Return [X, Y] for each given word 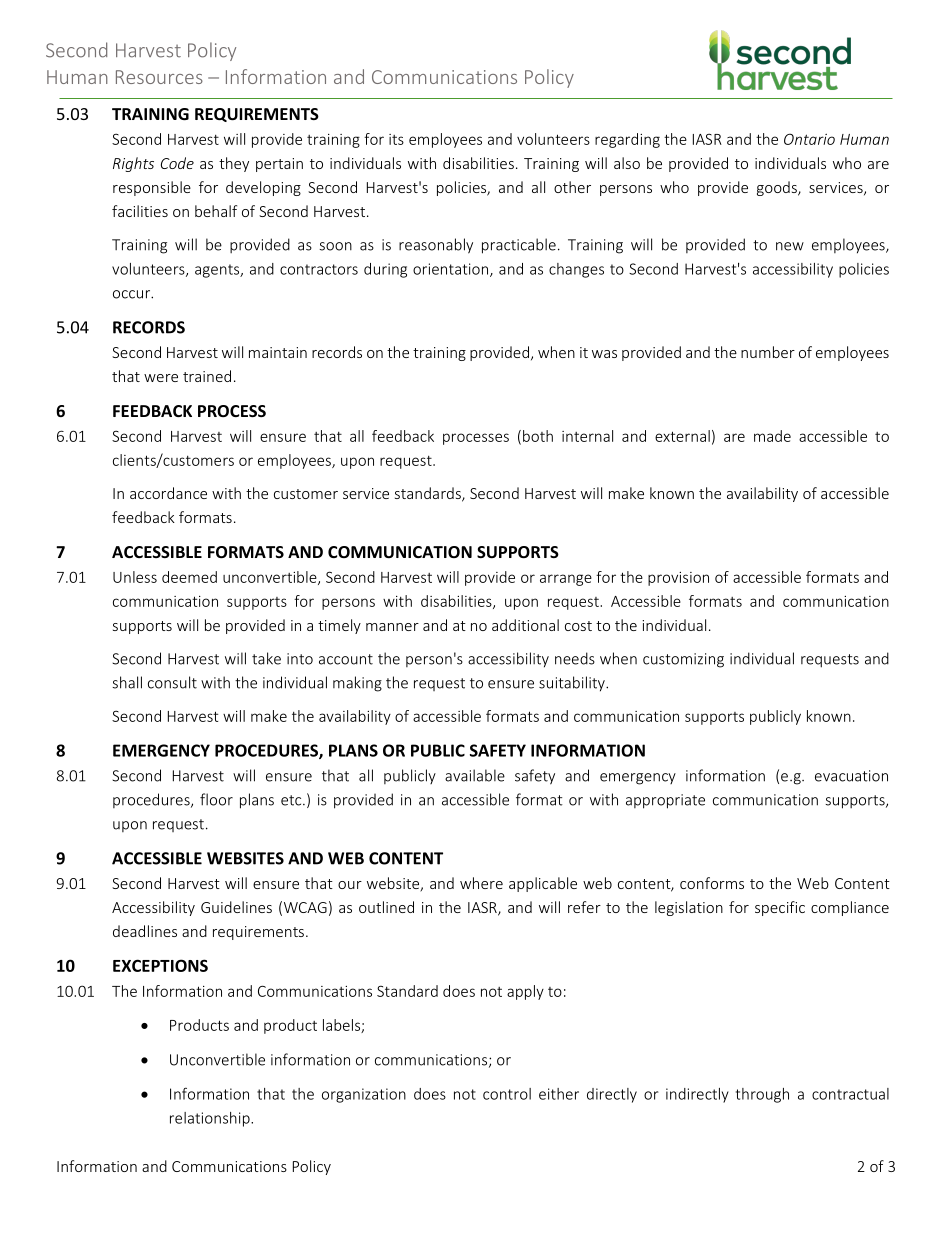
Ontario [809, 139]
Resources [159, 77]
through [762, 1095]
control [507, 1094]
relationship [211, 1119]
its [396, 139]
